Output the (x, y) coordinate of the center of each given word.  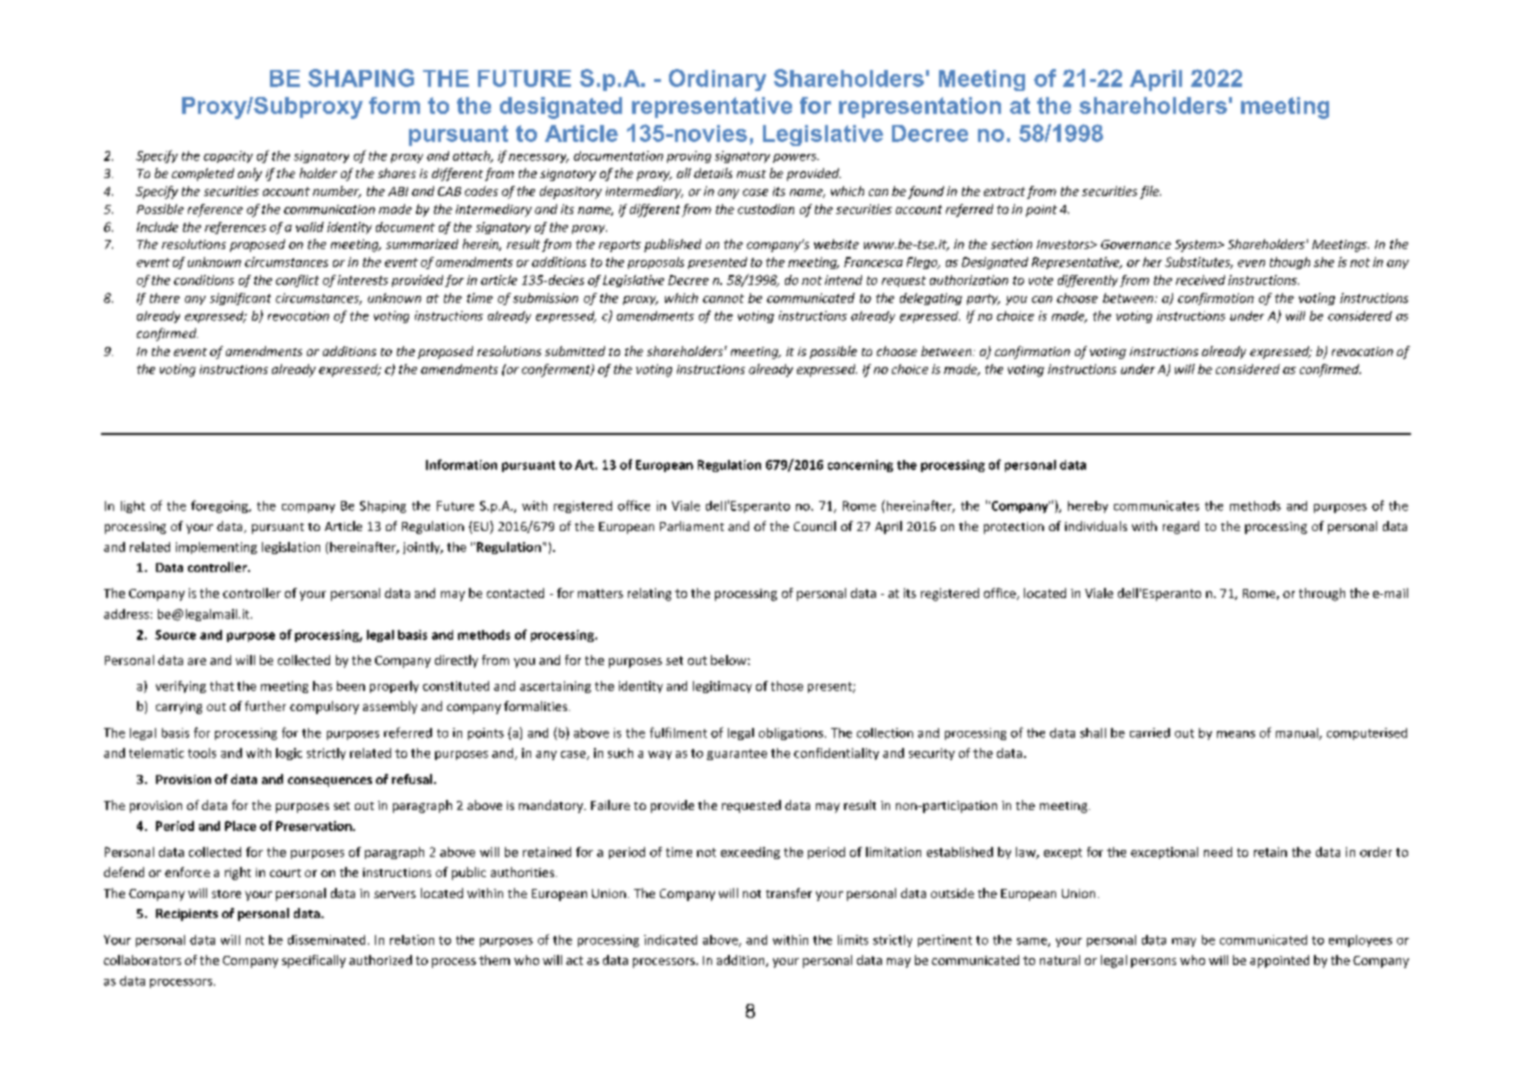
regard (1181, 527)
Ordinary (717, 80)
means (1236, 734)
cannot (723, 298)
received (1200, 280)
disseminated (326, 940)
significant (240, 299)
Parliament (692, 526)
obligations (791, 734)
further (265, 706)
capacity (228, 157)
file (1150, 192)
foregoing (220, 506)
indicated (670, 940)
